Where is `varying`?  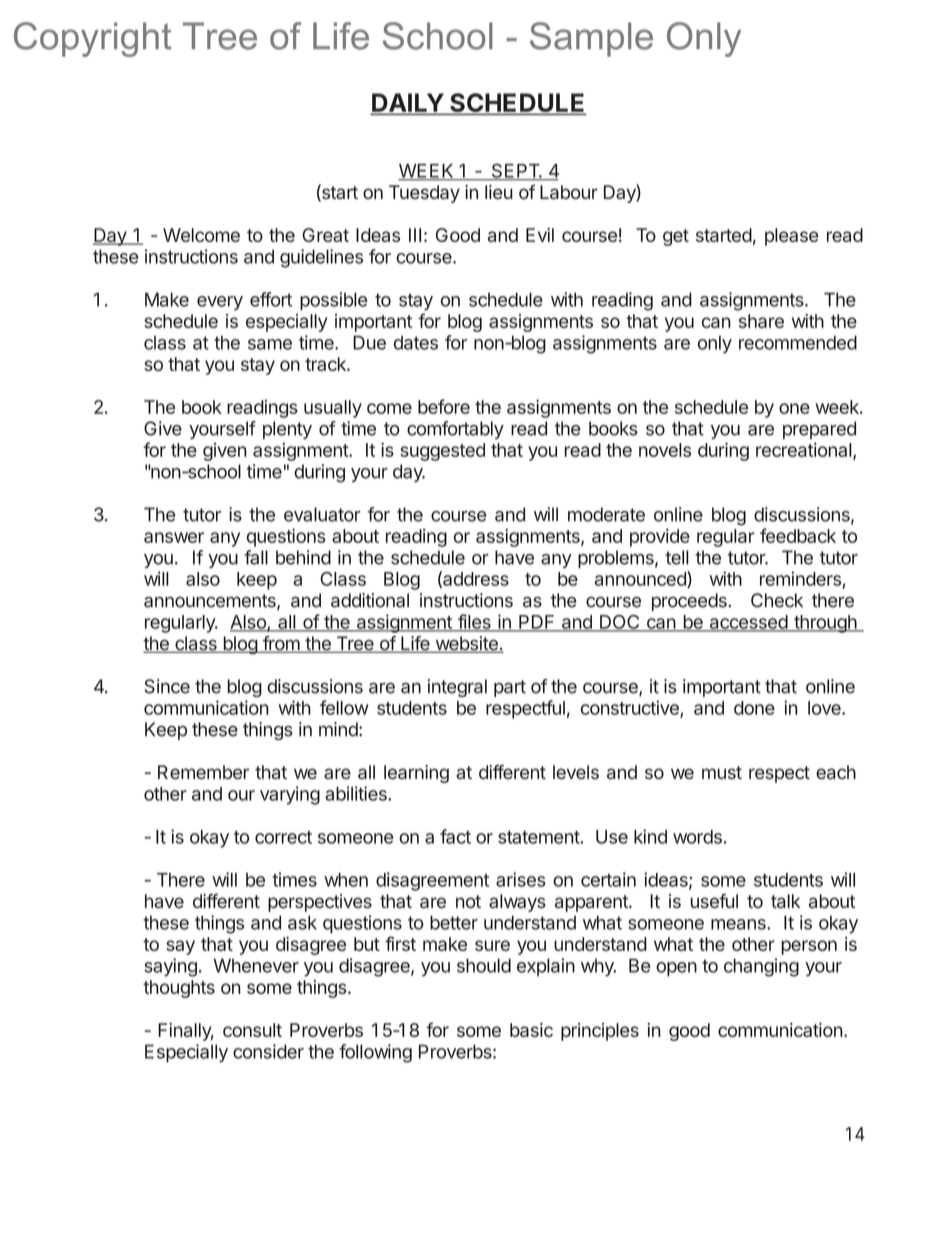 varying is located at coordinates (290, 795).
